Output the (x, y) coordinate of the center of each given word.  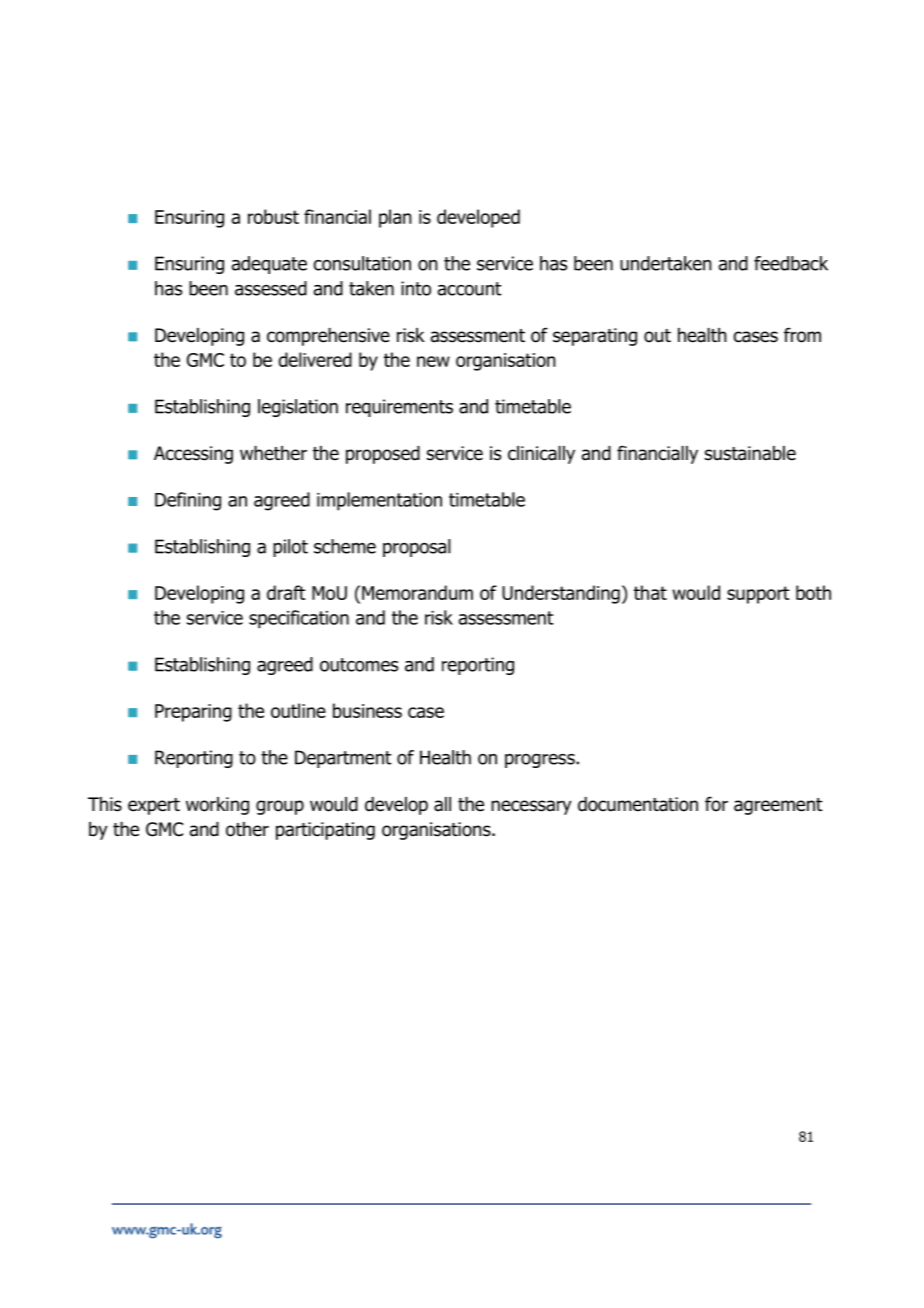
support (758, 595)
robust (273, 216)
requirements (399, 408)
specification (299, 619)
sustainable (750, 453)
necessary (531, 807)
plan (395, 218)
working (217, 806)
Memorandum (417, 592)
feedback (791, 263)
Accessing (193, 455)
